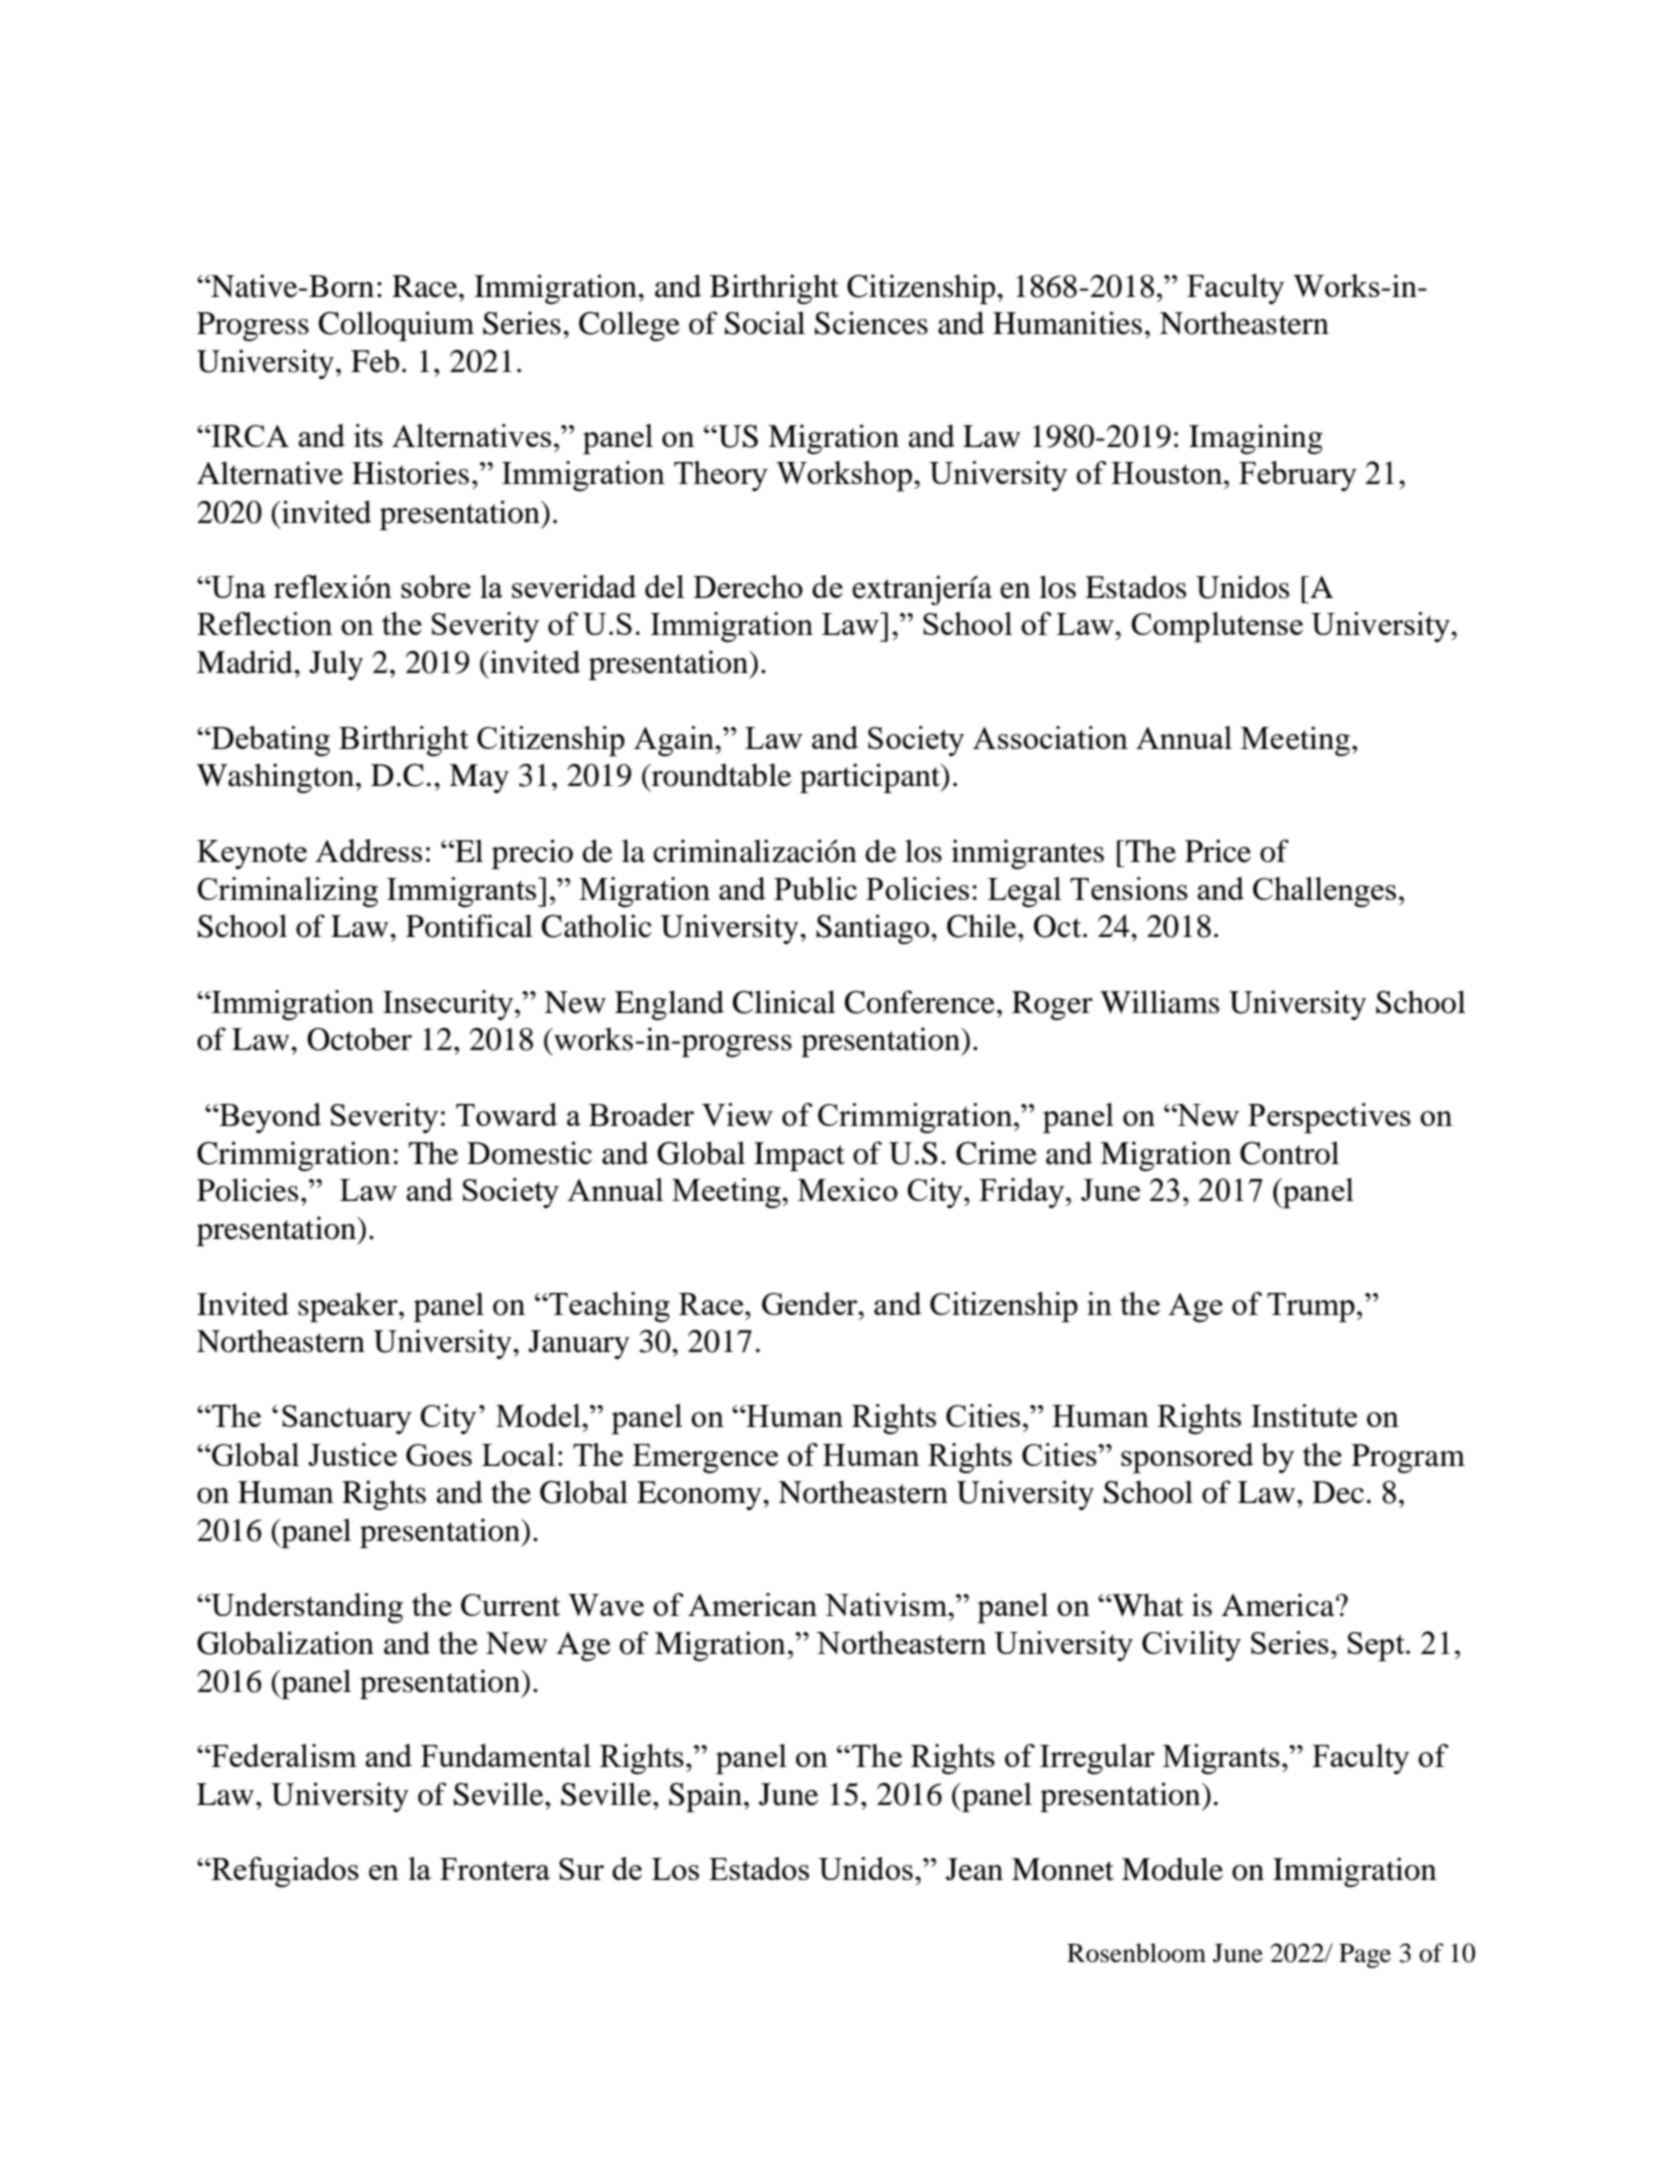 The width and height of the screenshot is (1672, 2164). I want to click on Sciences, so click(871, 323).
